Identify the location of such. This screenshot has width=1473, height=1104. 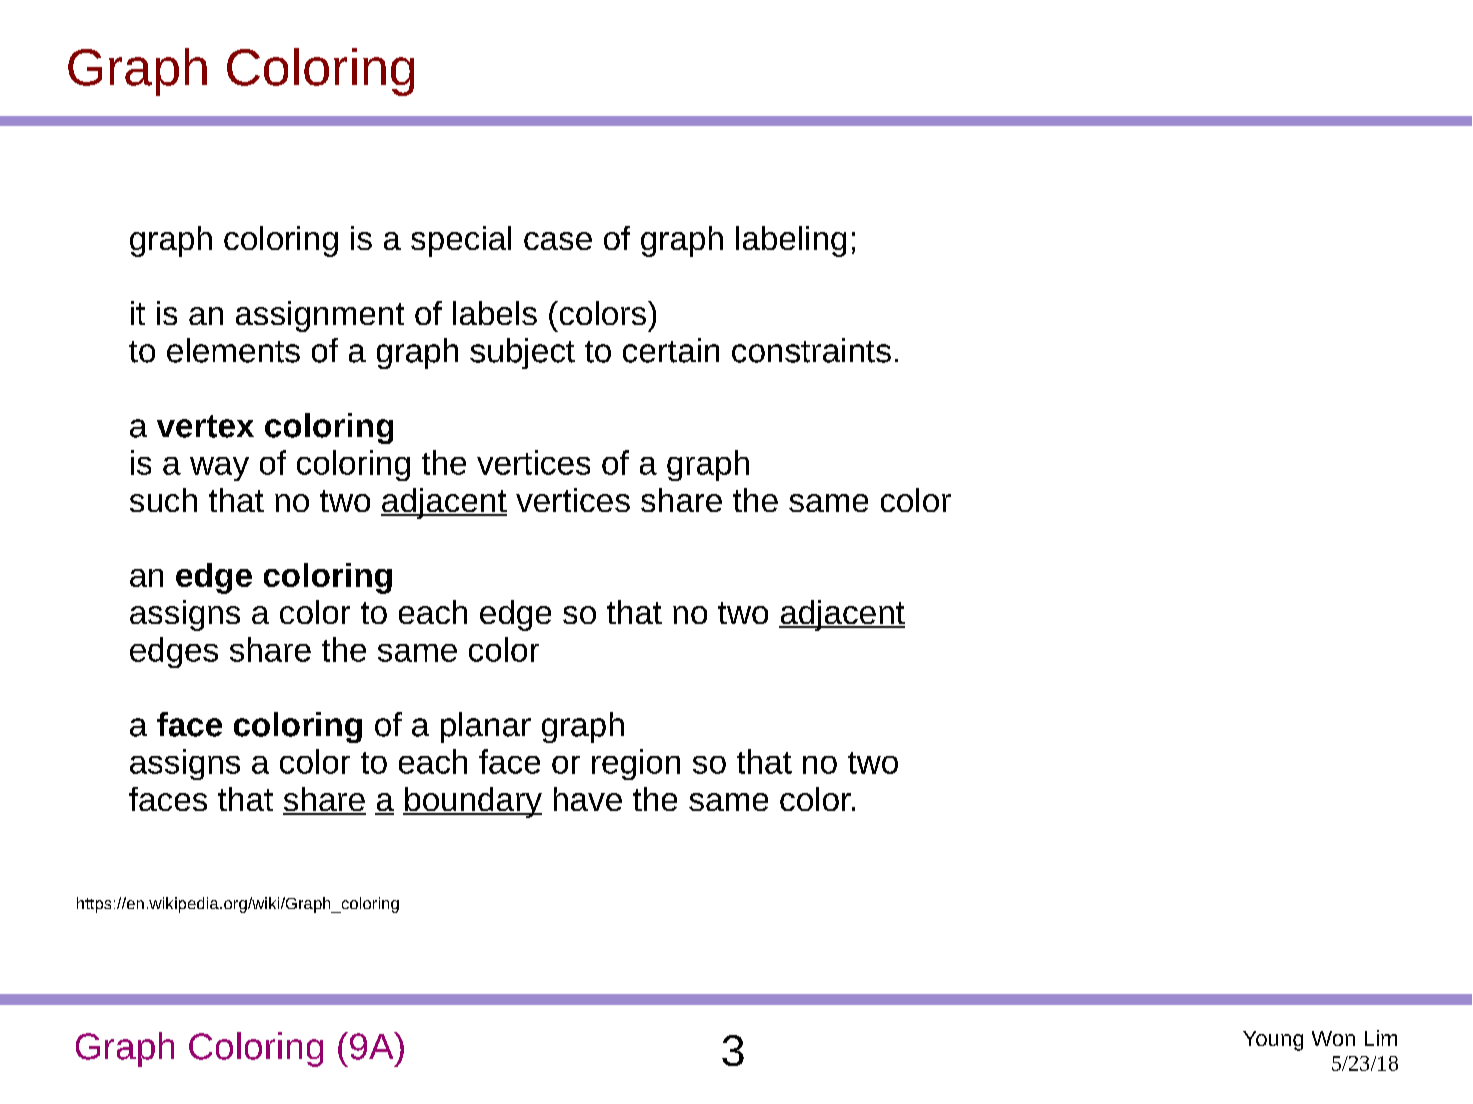
(163, 500).
